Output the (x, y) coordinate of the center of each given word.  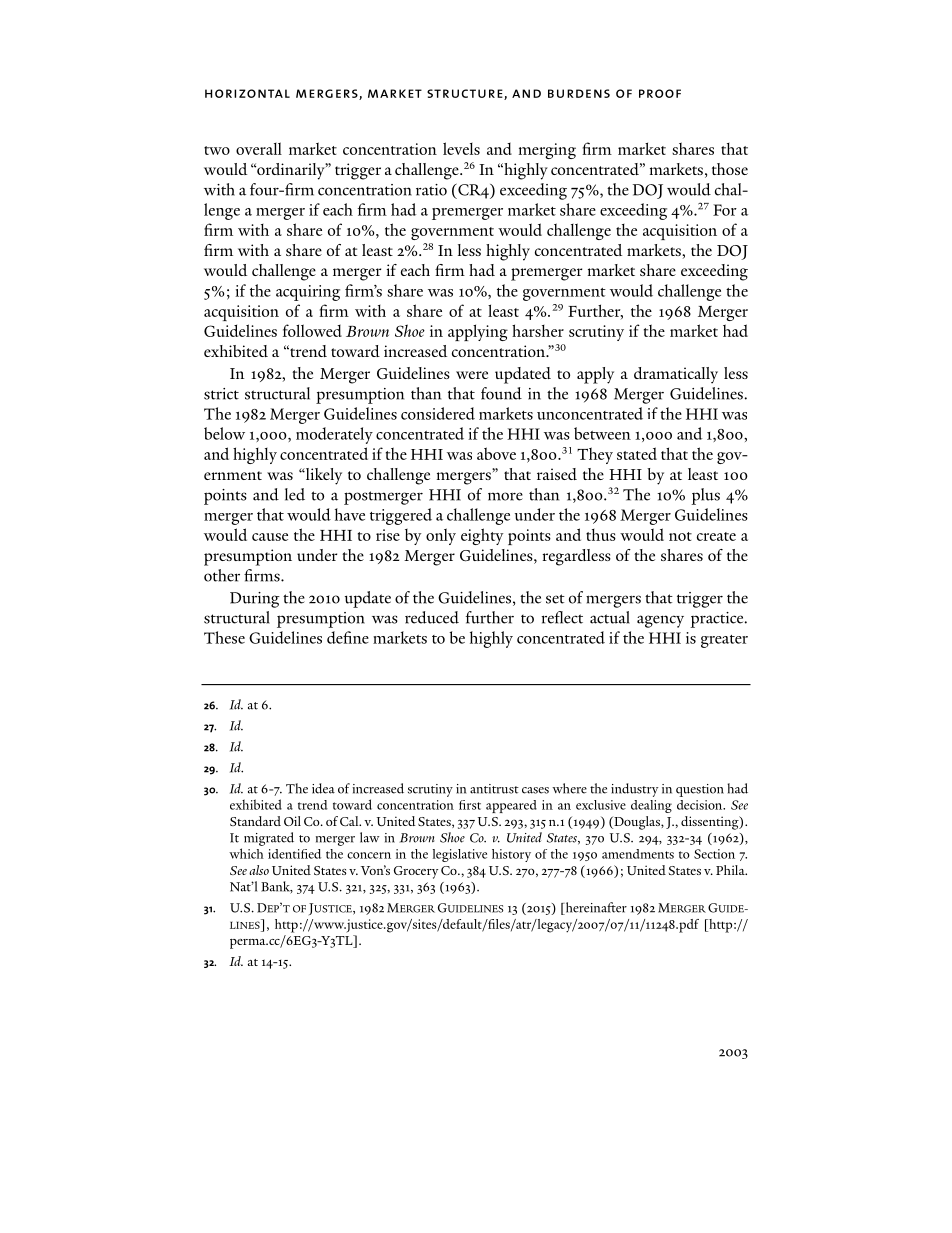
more (505, 496)
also (259, 870)
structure (466, 94)
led (295, 494)
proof (660, 93)
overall (259, 148)
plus (705, 496)
